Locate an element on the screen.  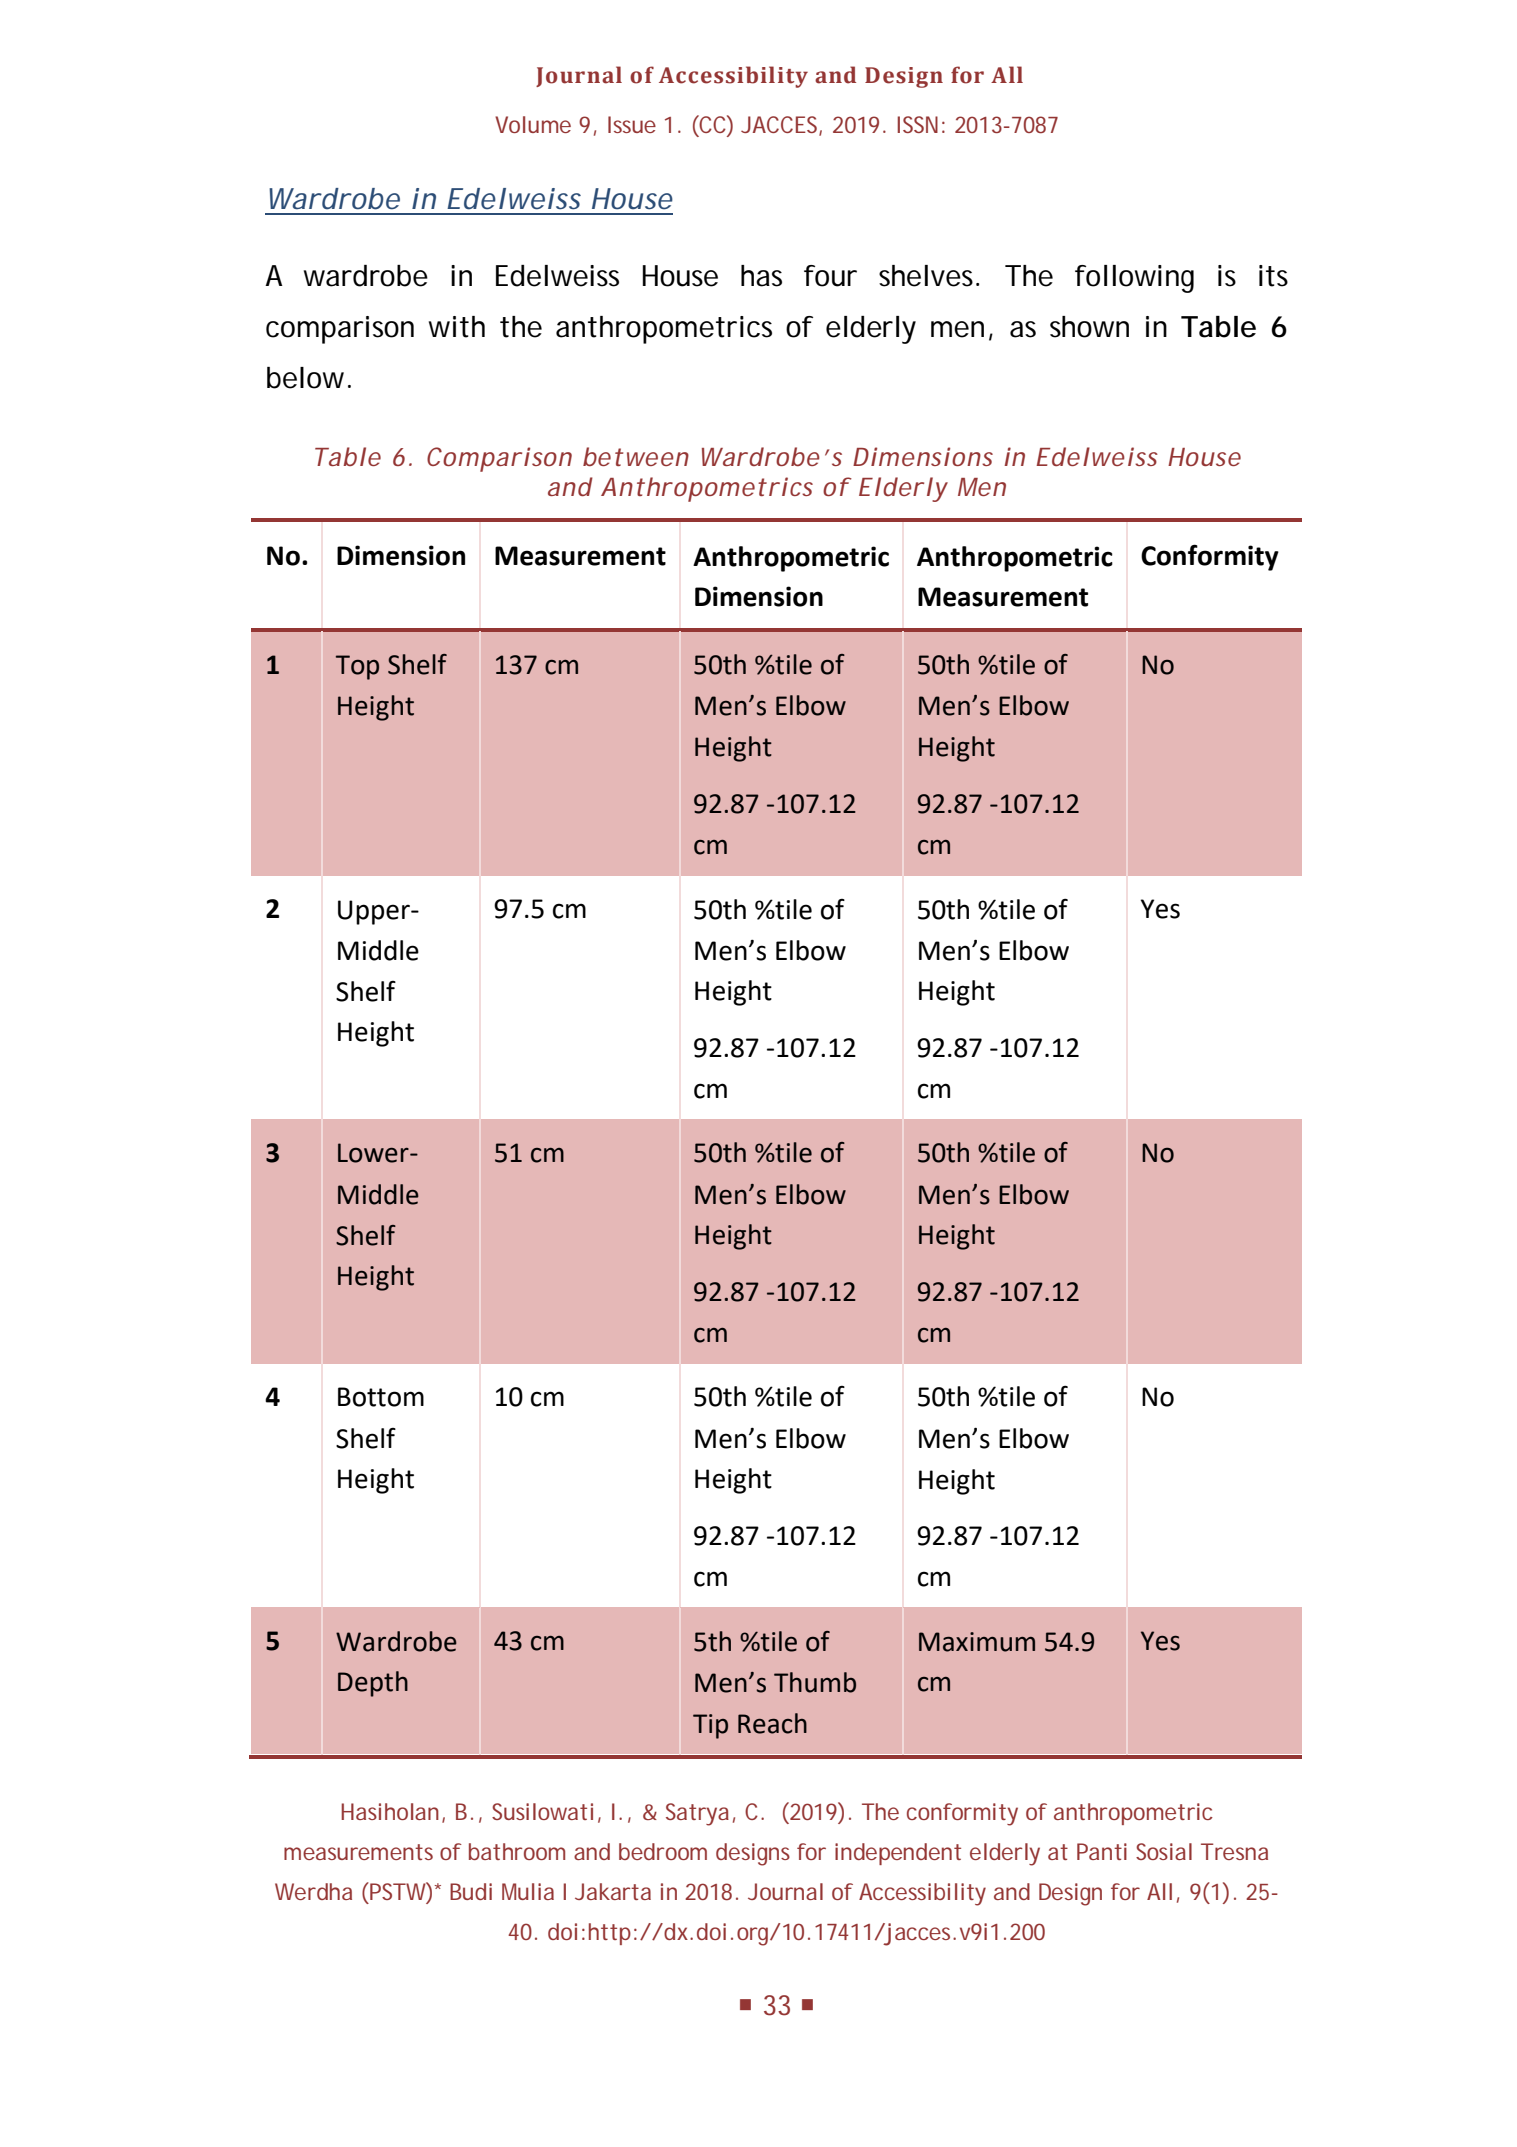
bathroom is located at coordinates (517, 1851).
